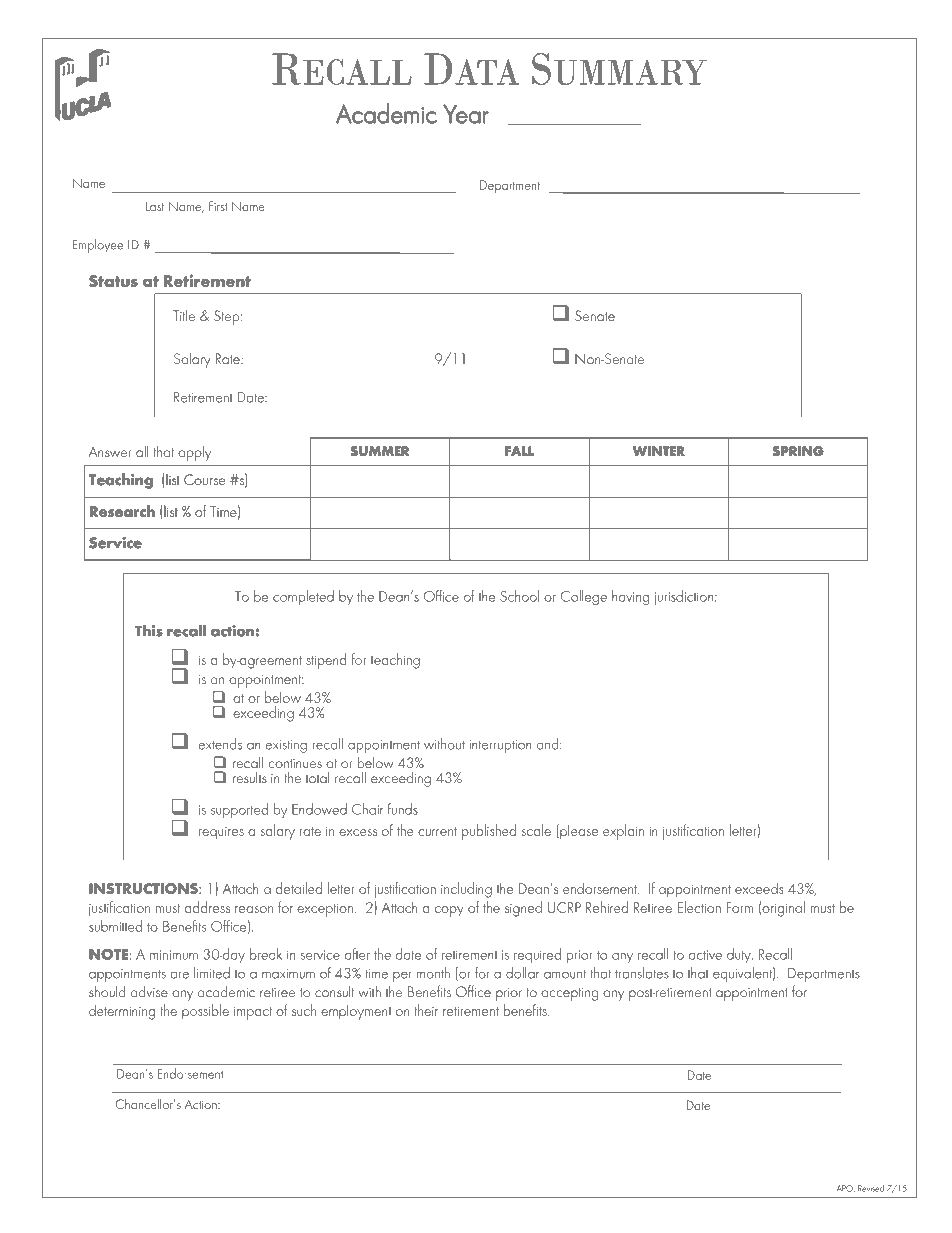 Image resolution: width=952 pixels, height=1233 pixels. Describe the element at coordinates (205, 1011) in the image. I see `possible` at that location.
